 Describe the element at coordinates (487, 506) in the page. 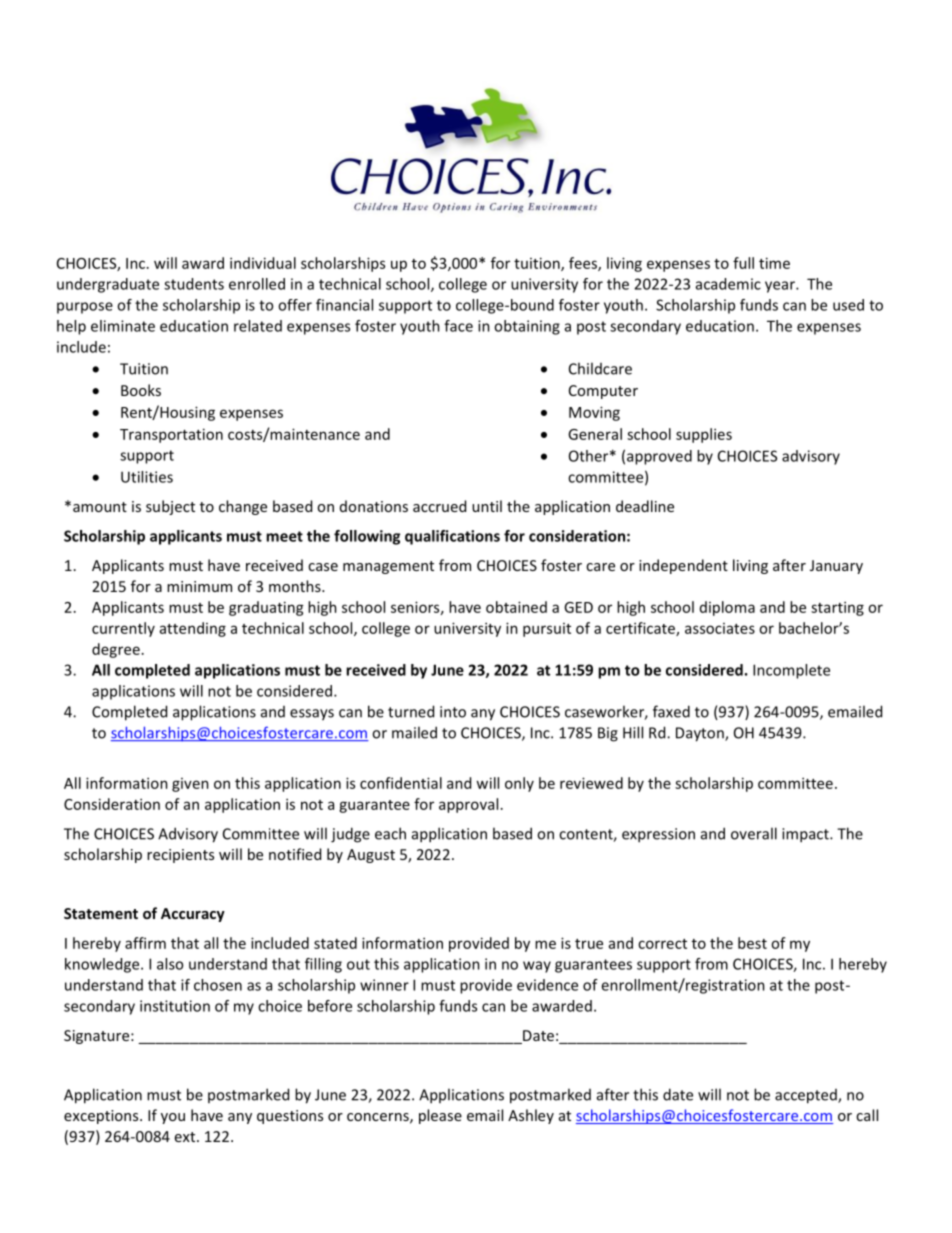

I see `until` at that location.
